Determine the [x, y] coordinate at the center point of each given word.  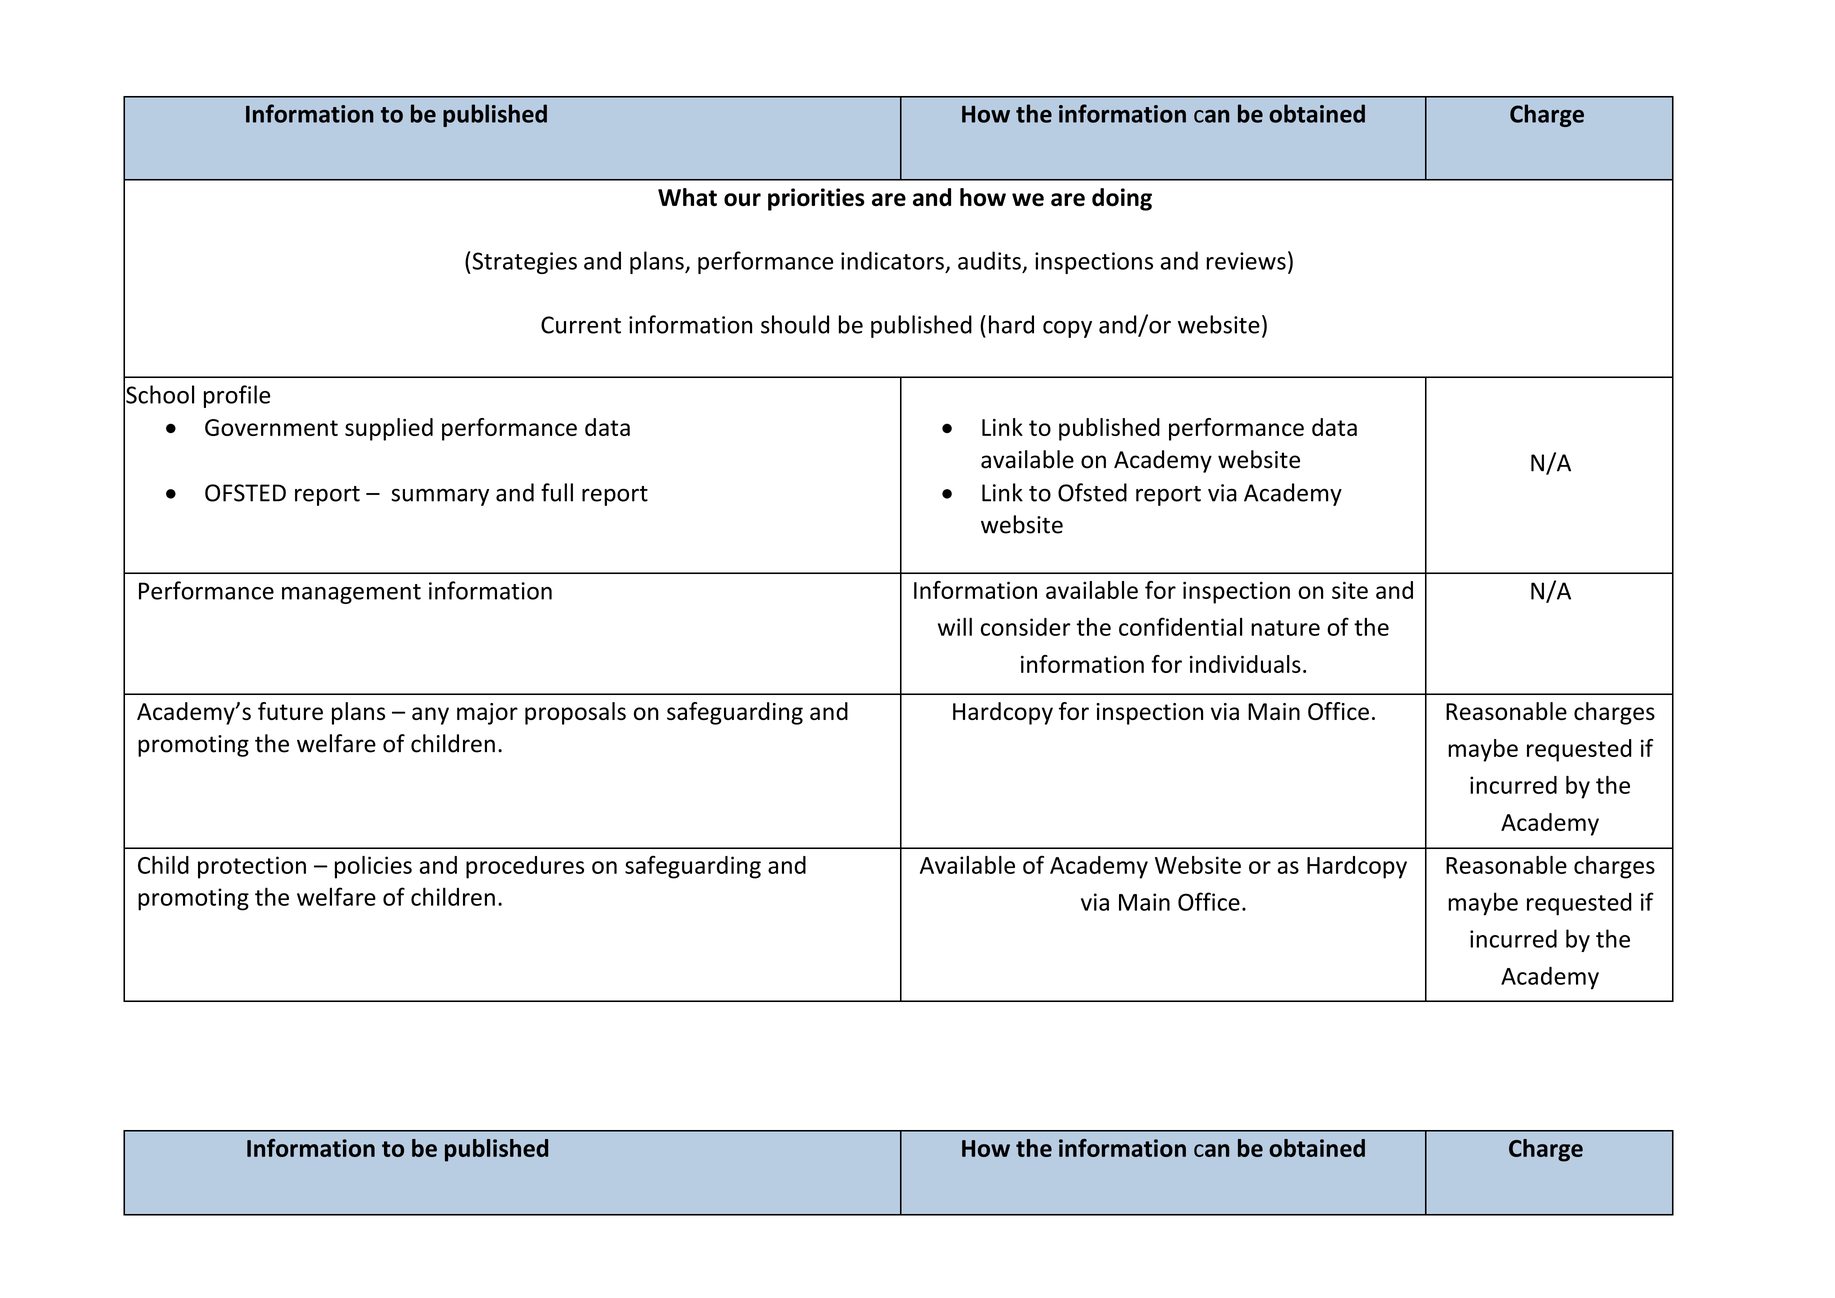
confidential [1180, 626]
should [795, 324]
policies [373, 867]
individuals [1245, 664]
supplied [389, 429]
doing [1122, 199]
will [955, 627]
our [742, 200]
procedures [525, 867]
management [351, 594]
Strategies [523, 263]
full [557, 492]
